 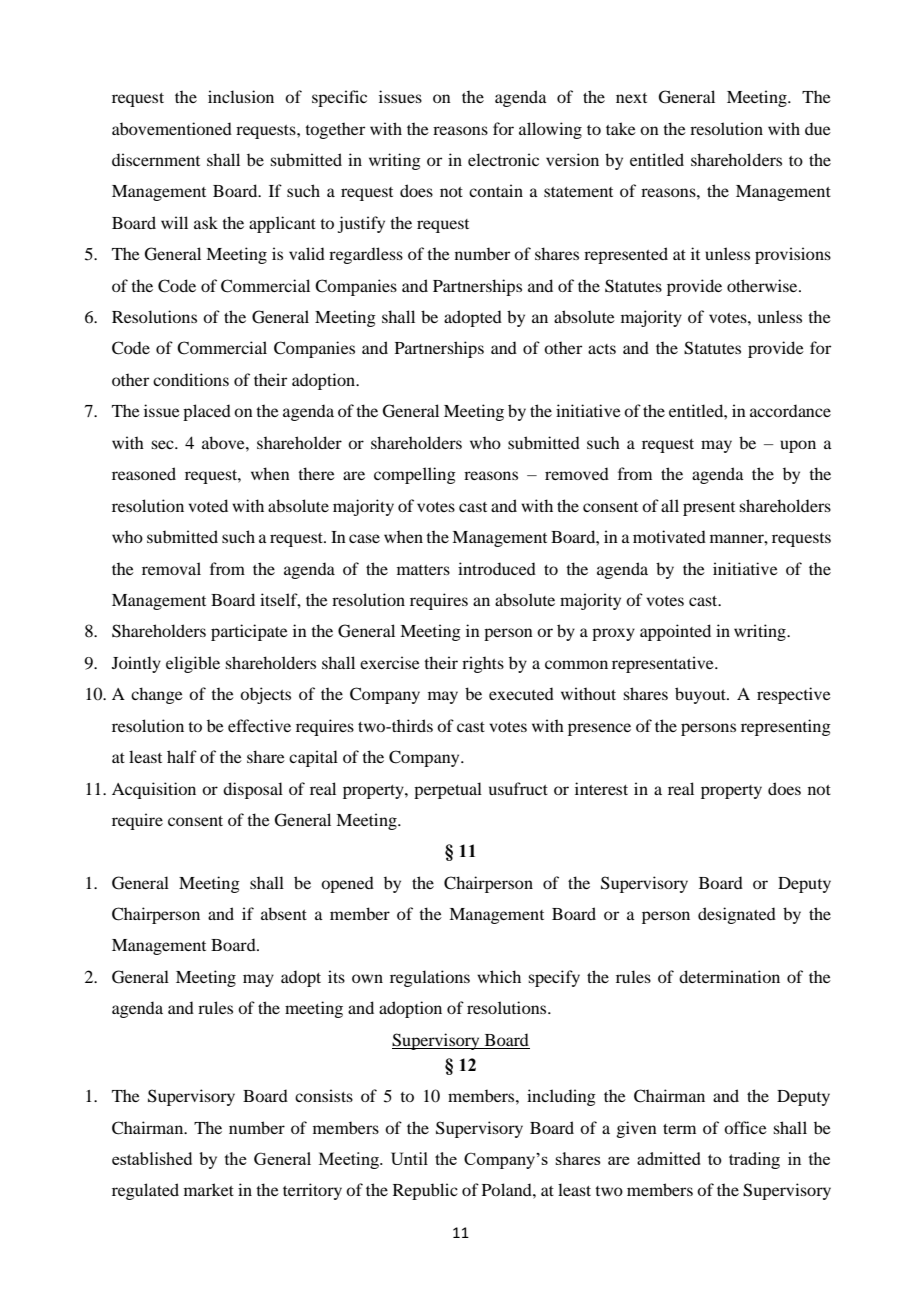 I want to click on compelling, so click(x=415, y=475).
